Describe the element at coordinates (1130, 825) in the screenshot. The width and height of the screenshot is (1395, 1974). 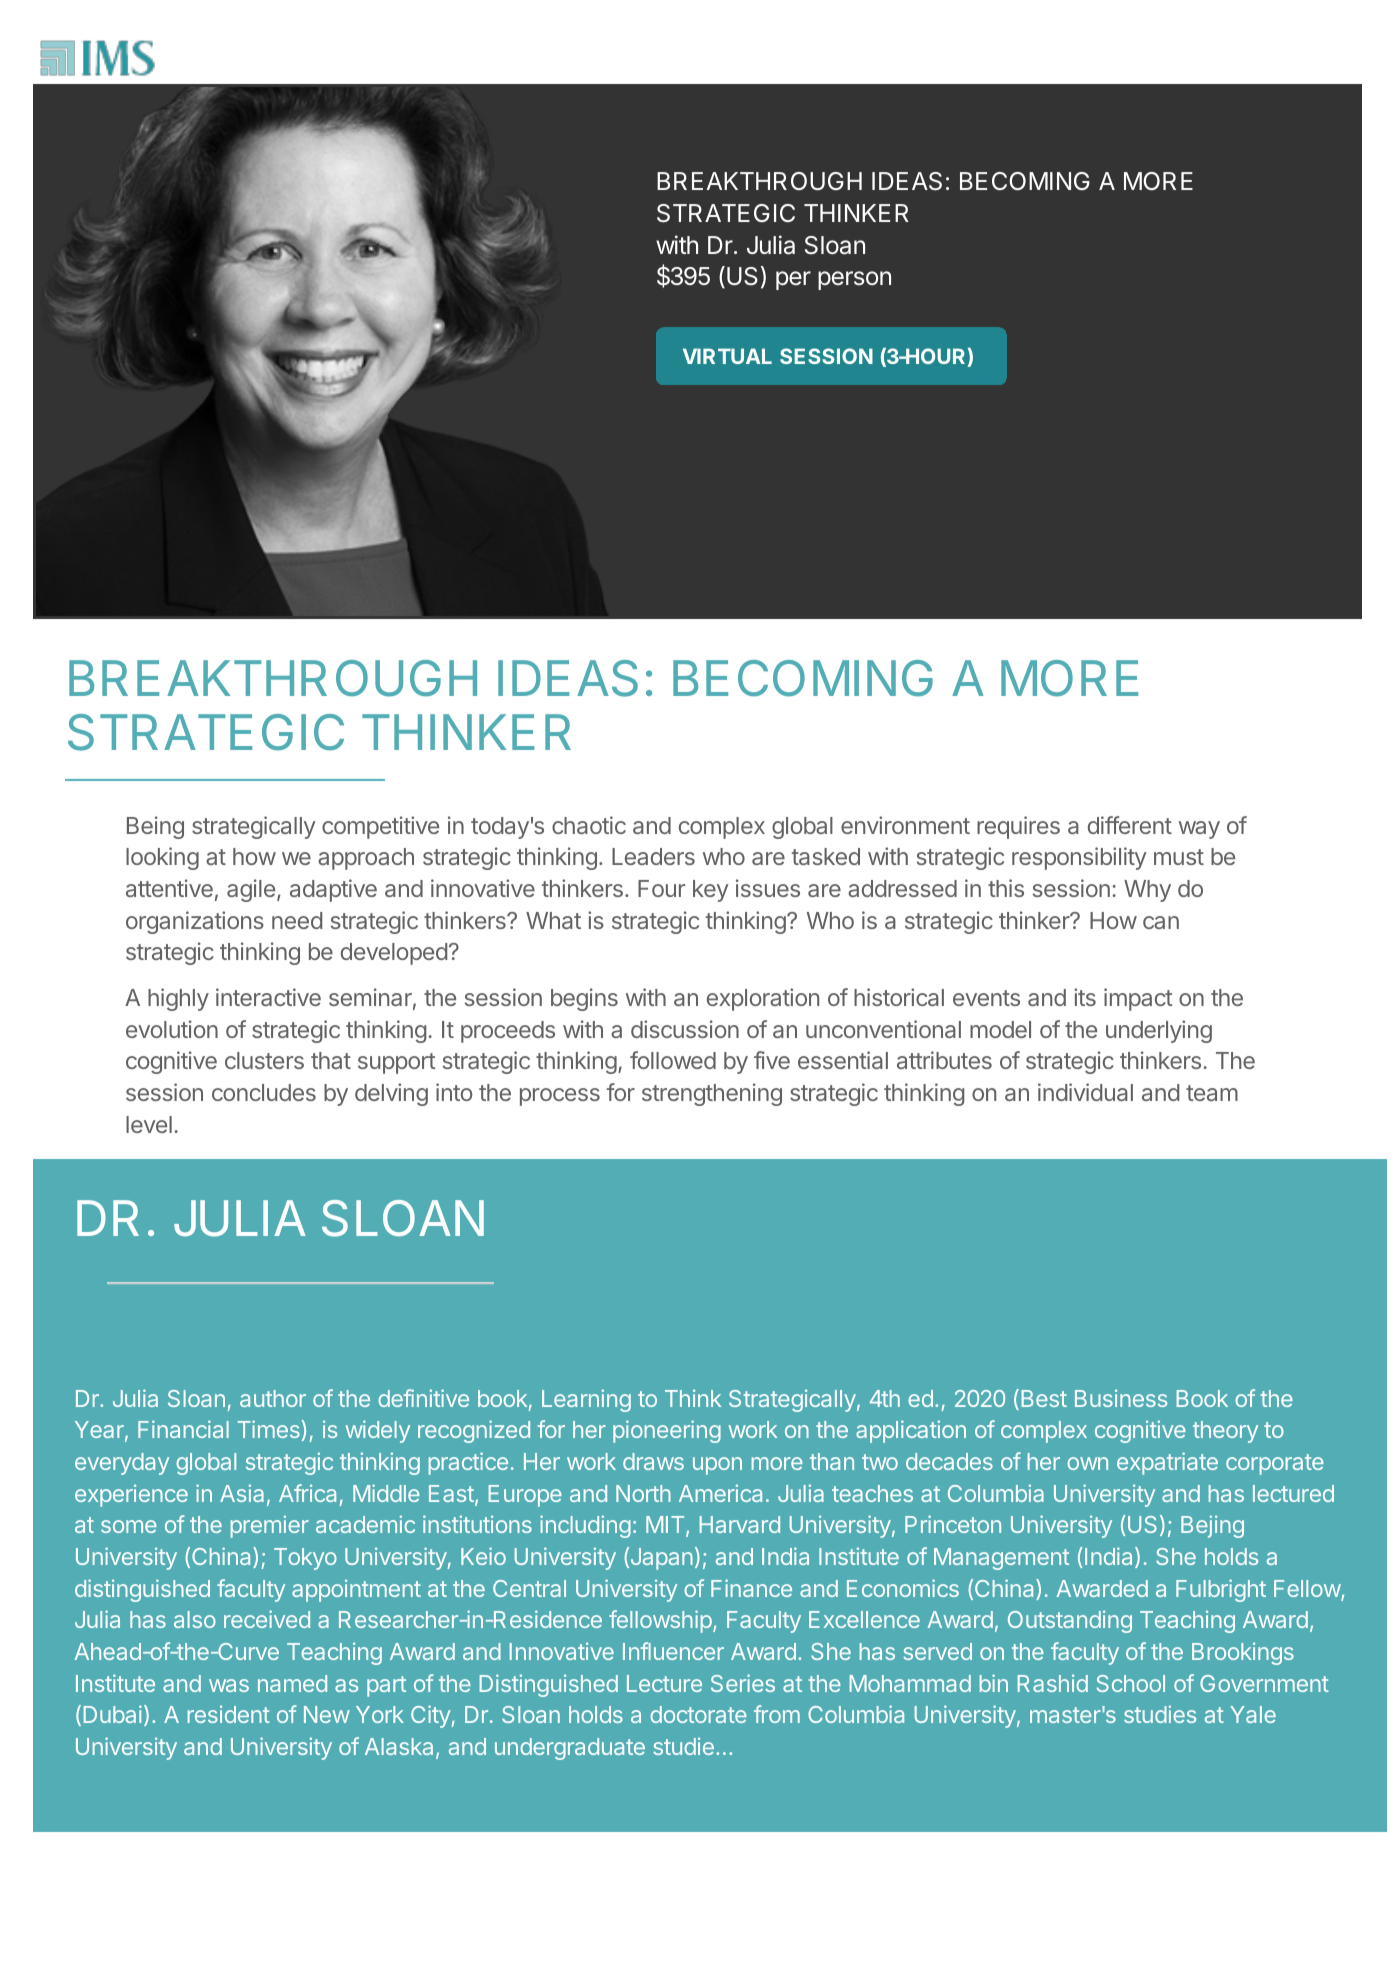
I see `different` at that location.
